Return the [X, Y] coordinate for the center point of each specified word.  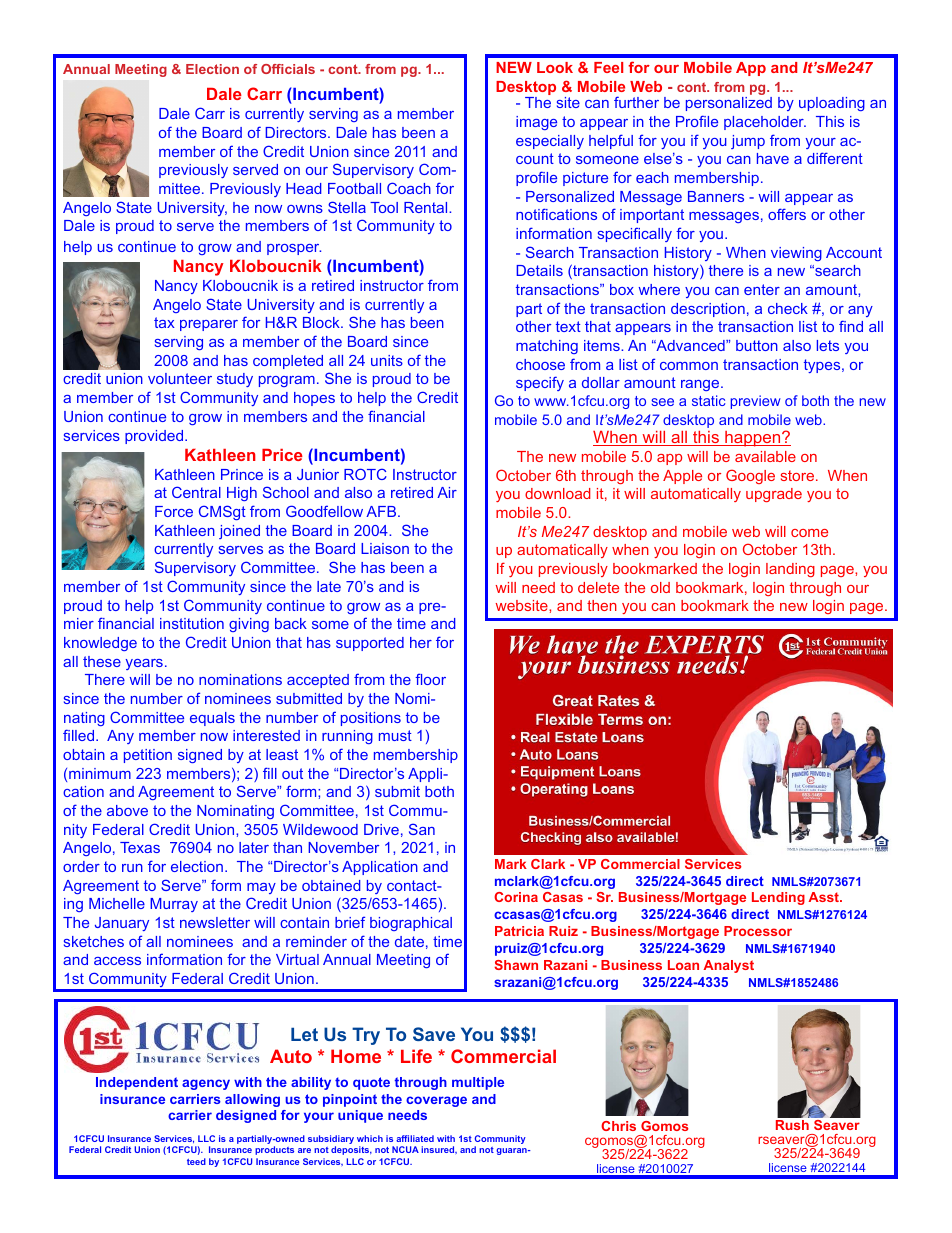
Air [447, 492]
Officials [288, 69]
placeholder [765, 123]
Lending [778, 898]
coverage [436, 1101]
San [422, 829]
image [536, 123]
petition [148, 756]
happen [753, 439]
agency [206, 1084]
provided [155, 437]
